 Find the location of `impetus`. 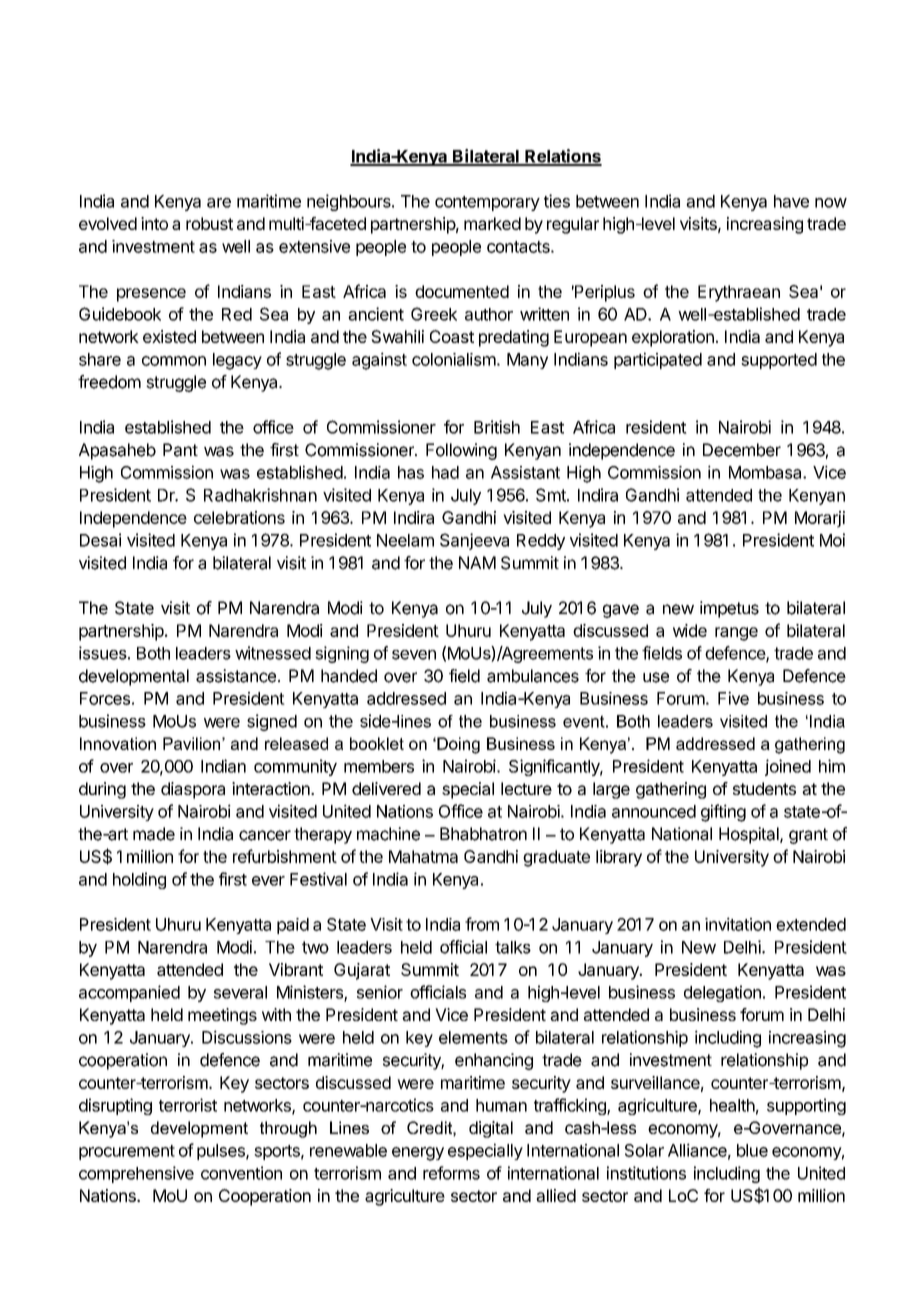

impetus is located at coordinates (729, 609).
